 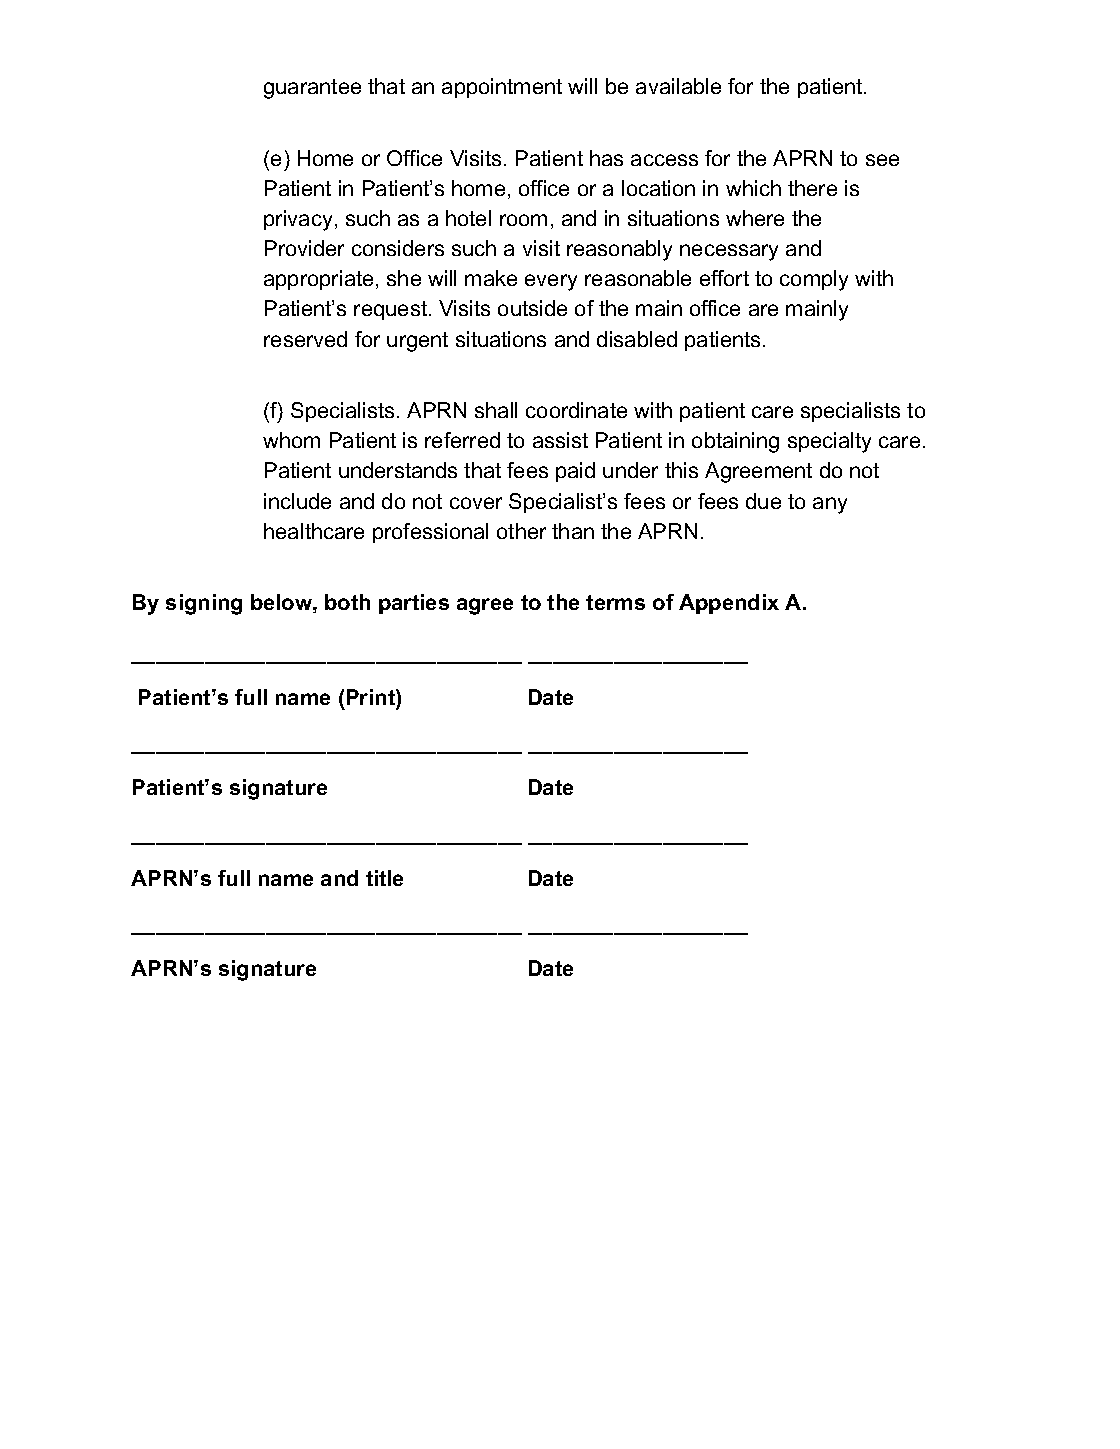 I want to click on Appendix, so click(x=729, y=604).
